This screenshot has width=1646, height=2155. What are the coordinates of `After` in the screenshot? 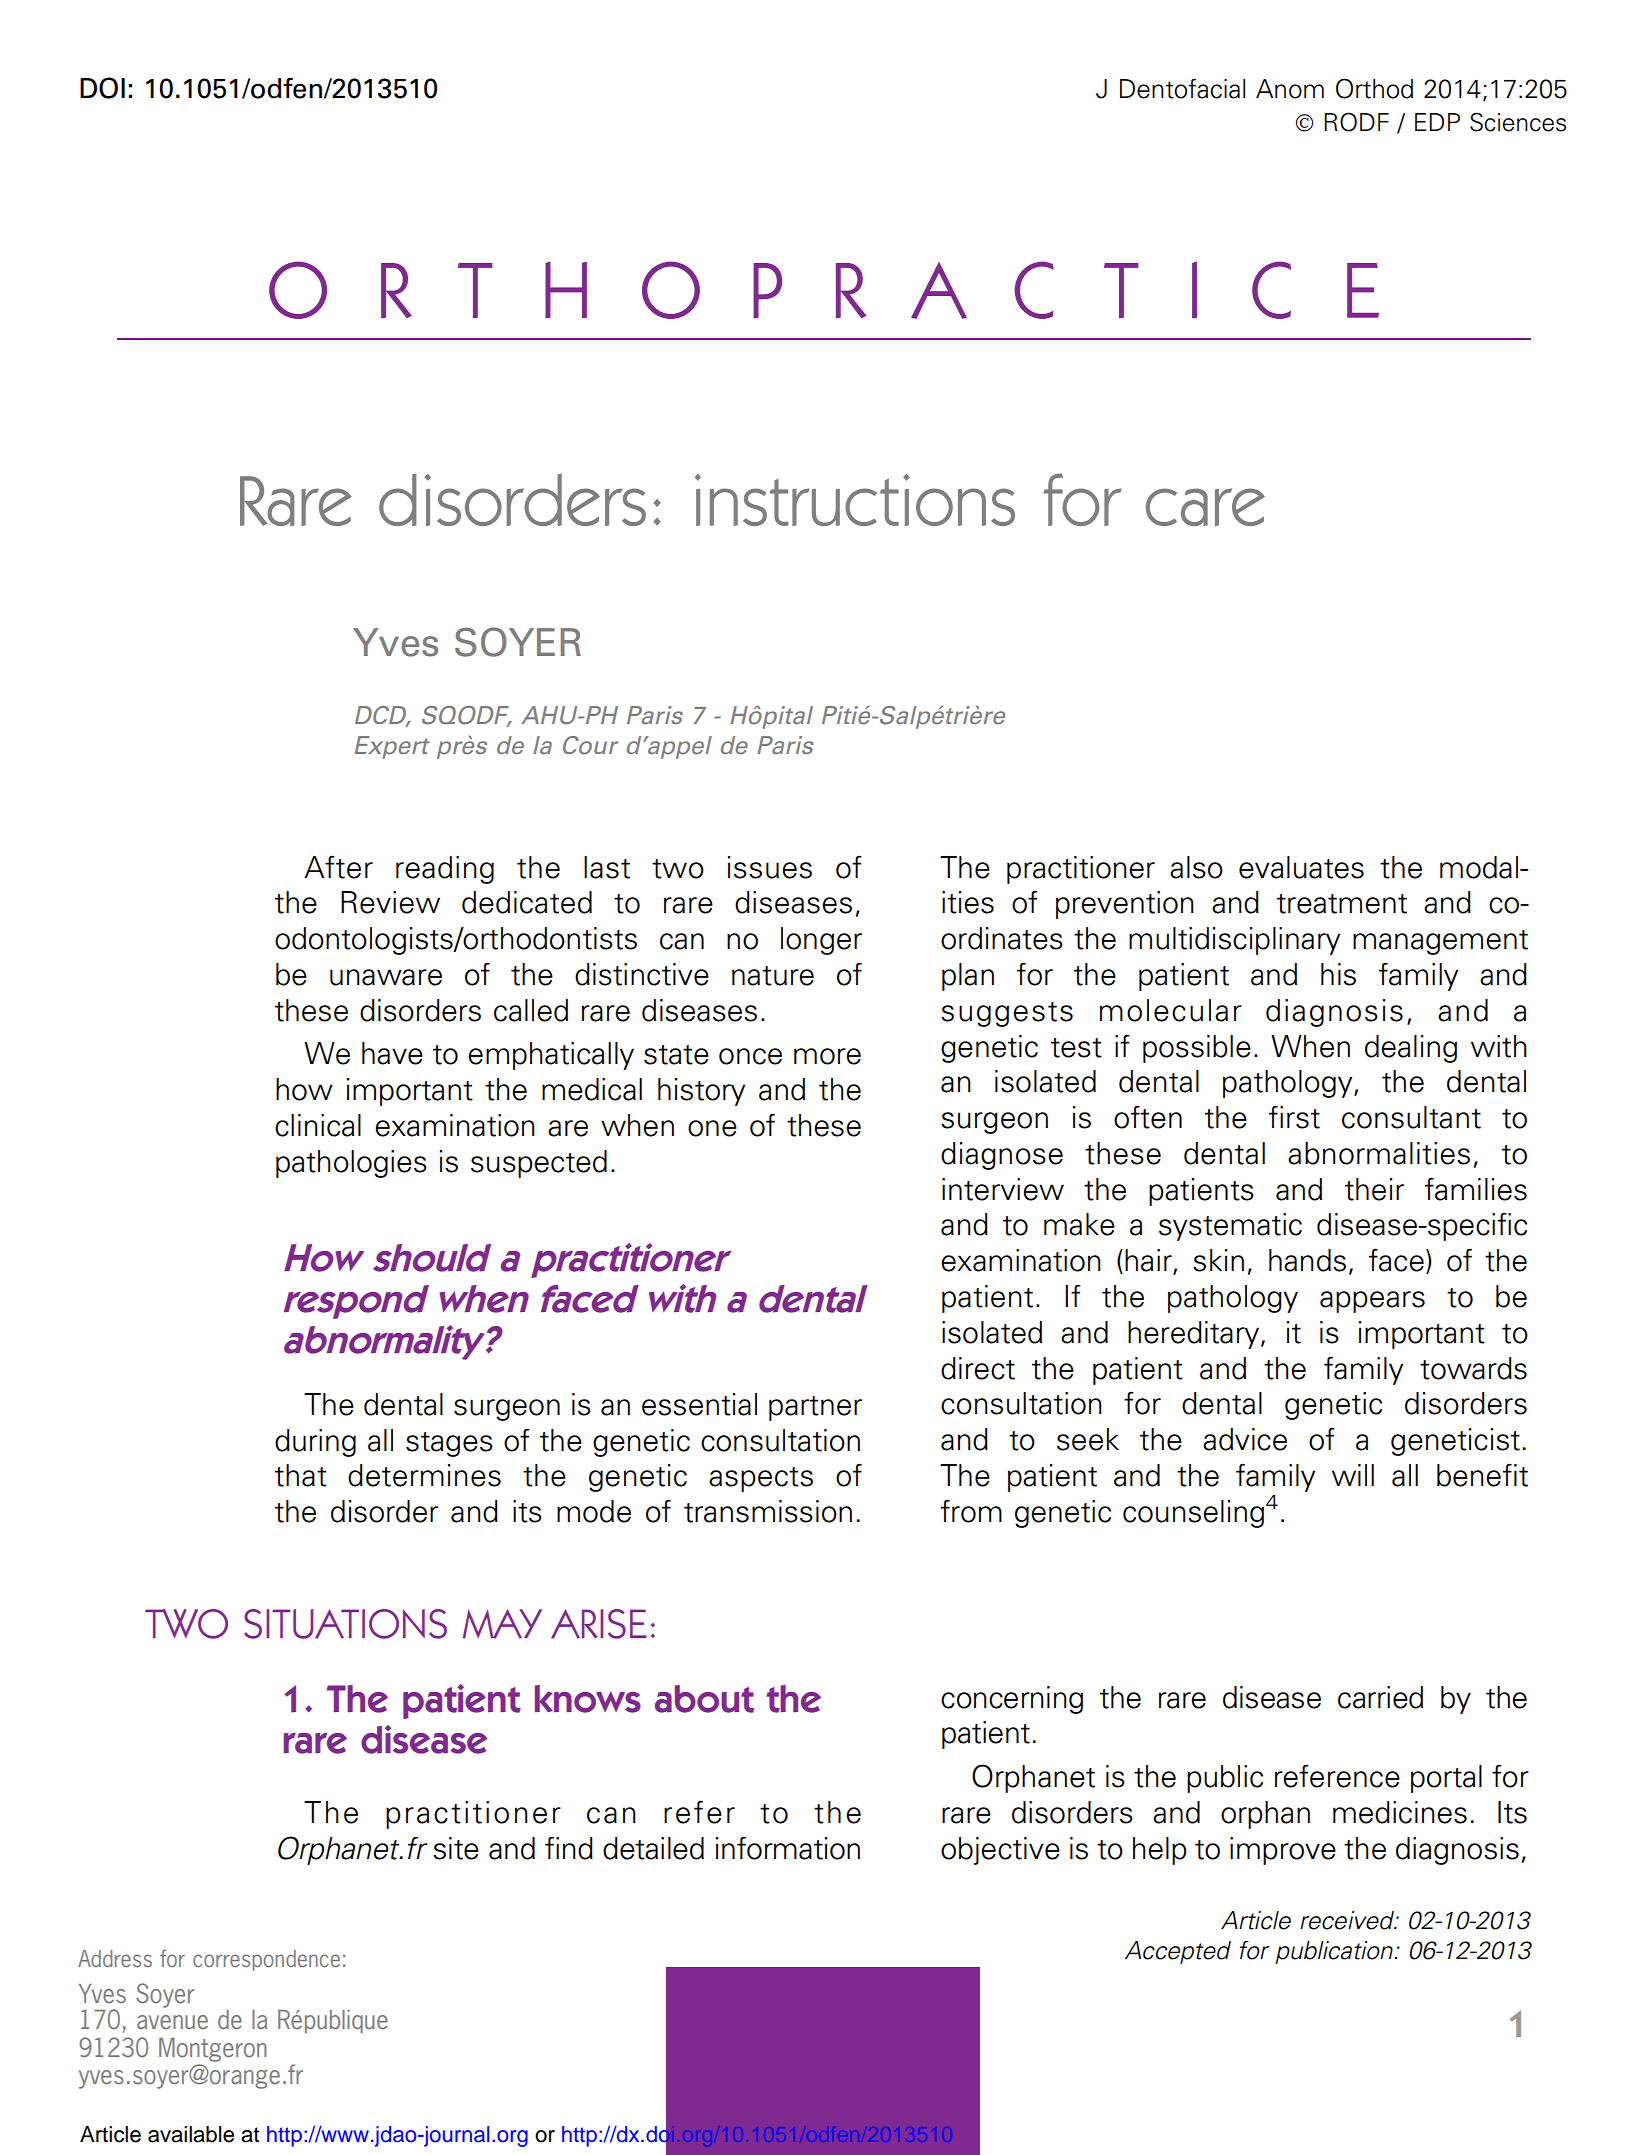 It's located at (338, 867).
